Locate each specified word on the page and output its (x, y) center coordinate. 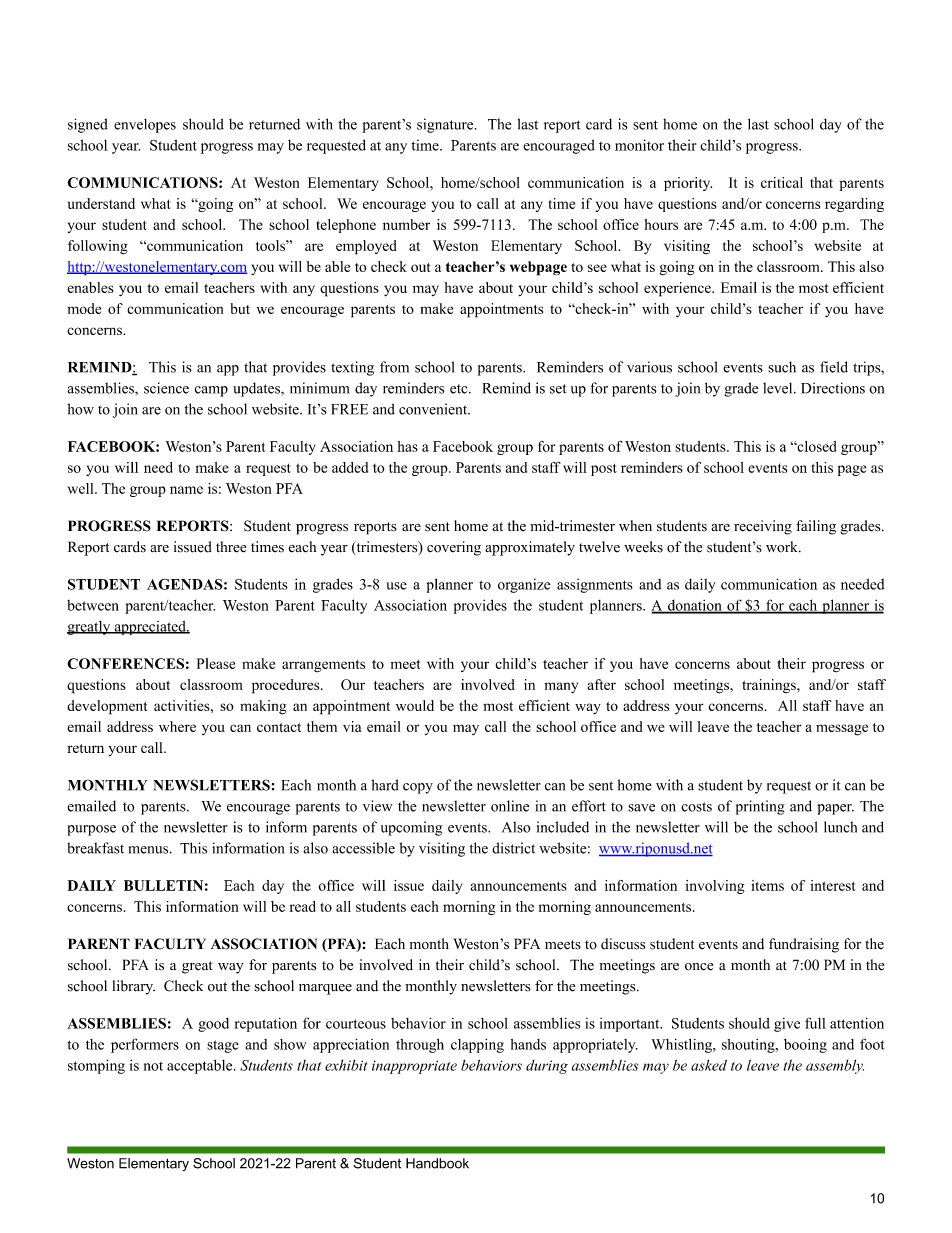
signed (88, 125)
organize (524, 585)
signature (446, 125)
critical (782, 182)
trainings (770, 686)
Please (216, 663)
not (153, 1066)
